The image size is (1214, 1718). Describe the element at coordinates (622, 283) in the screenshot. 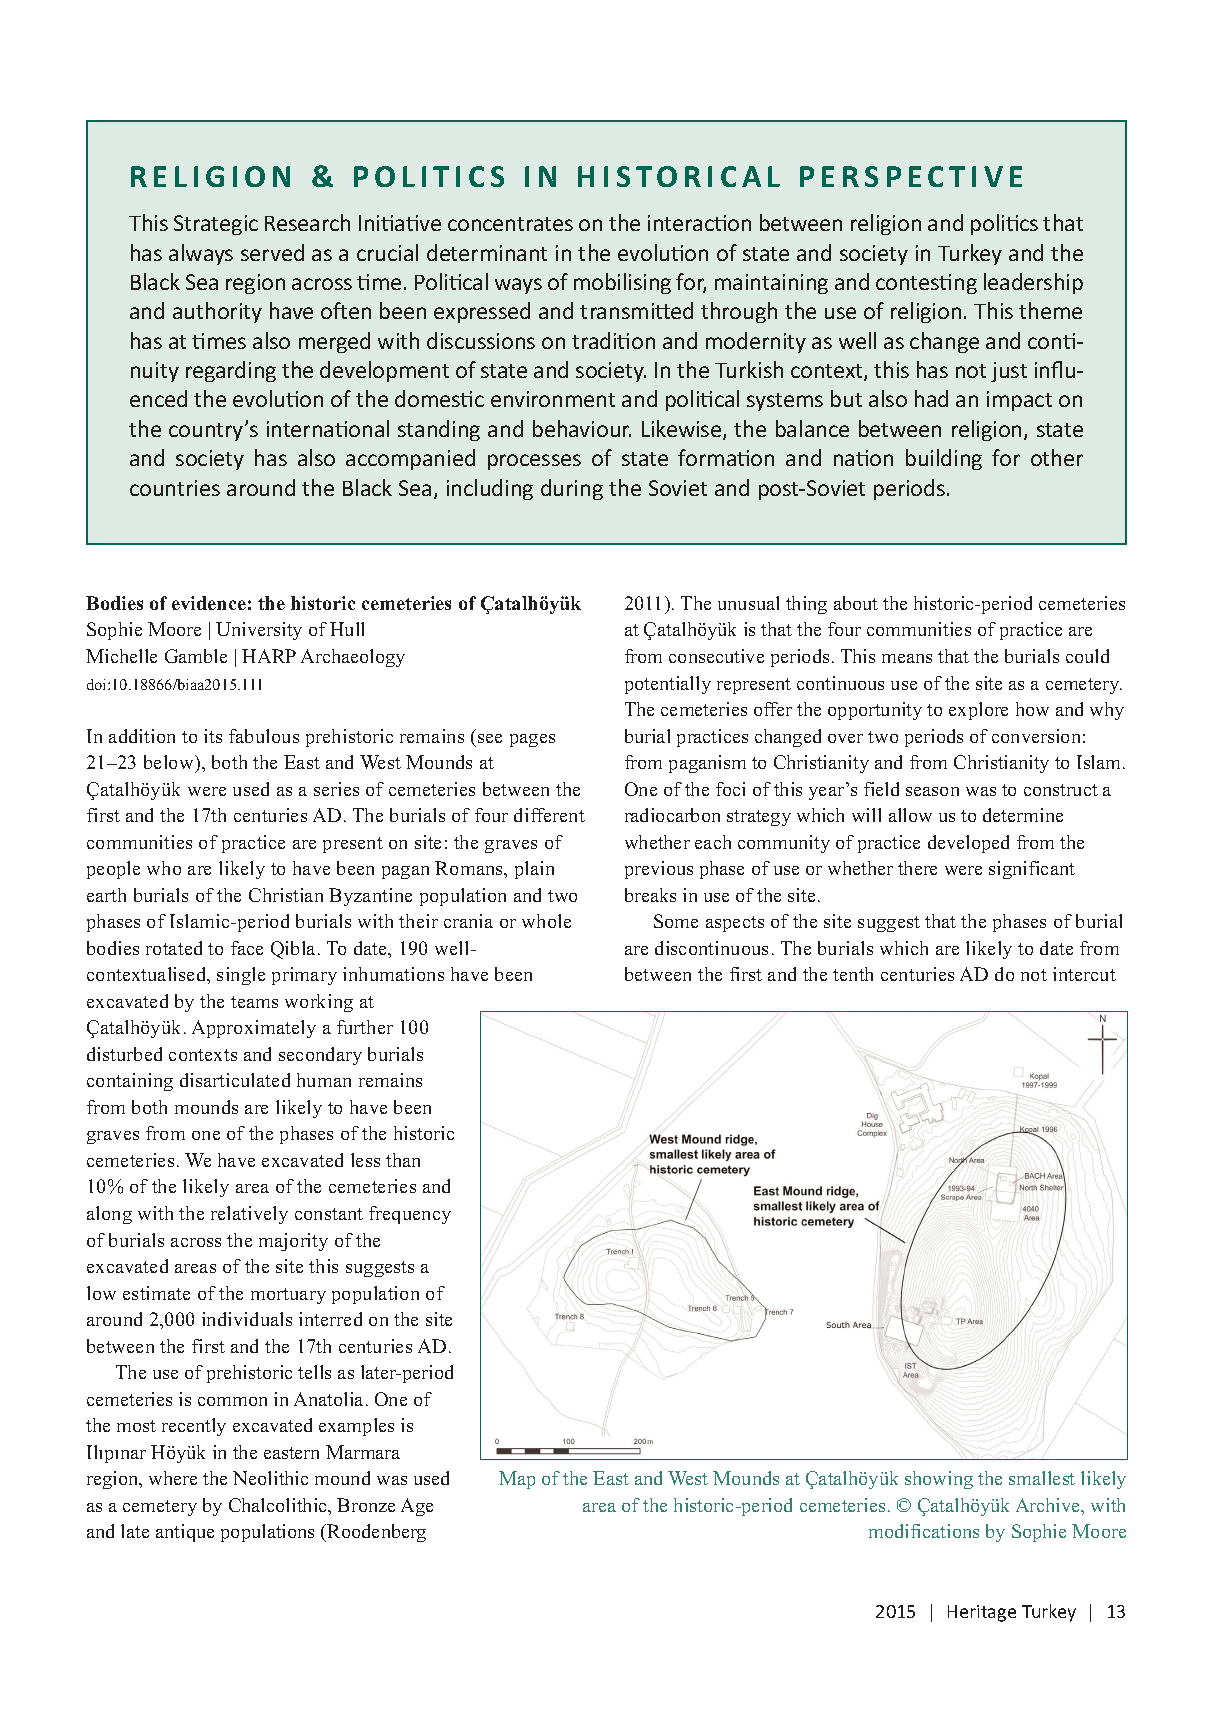

I see `mobilising` at that location.
